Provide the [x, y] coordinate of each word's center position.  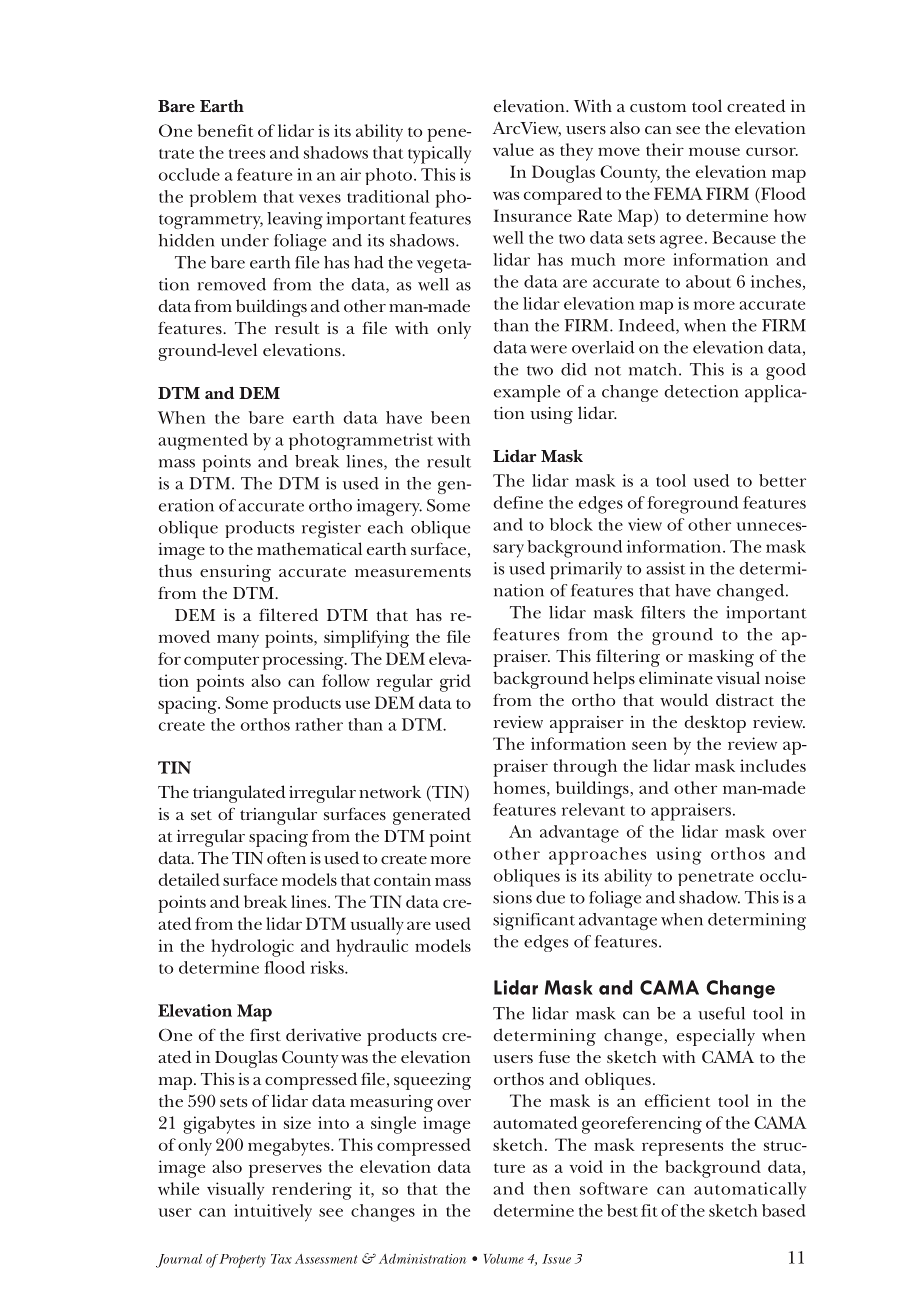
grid [455, 683]
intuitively [273, 1213]
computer [221, 662]
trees [247, 154]
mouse [714, 151]
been [450, 417]
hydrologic [252, 948]
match [654, 369]
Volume [504, 1259]
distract [745, 699]
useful [721, 1013]
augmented [203, 441]
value [513, 149]
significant [534, 921]
